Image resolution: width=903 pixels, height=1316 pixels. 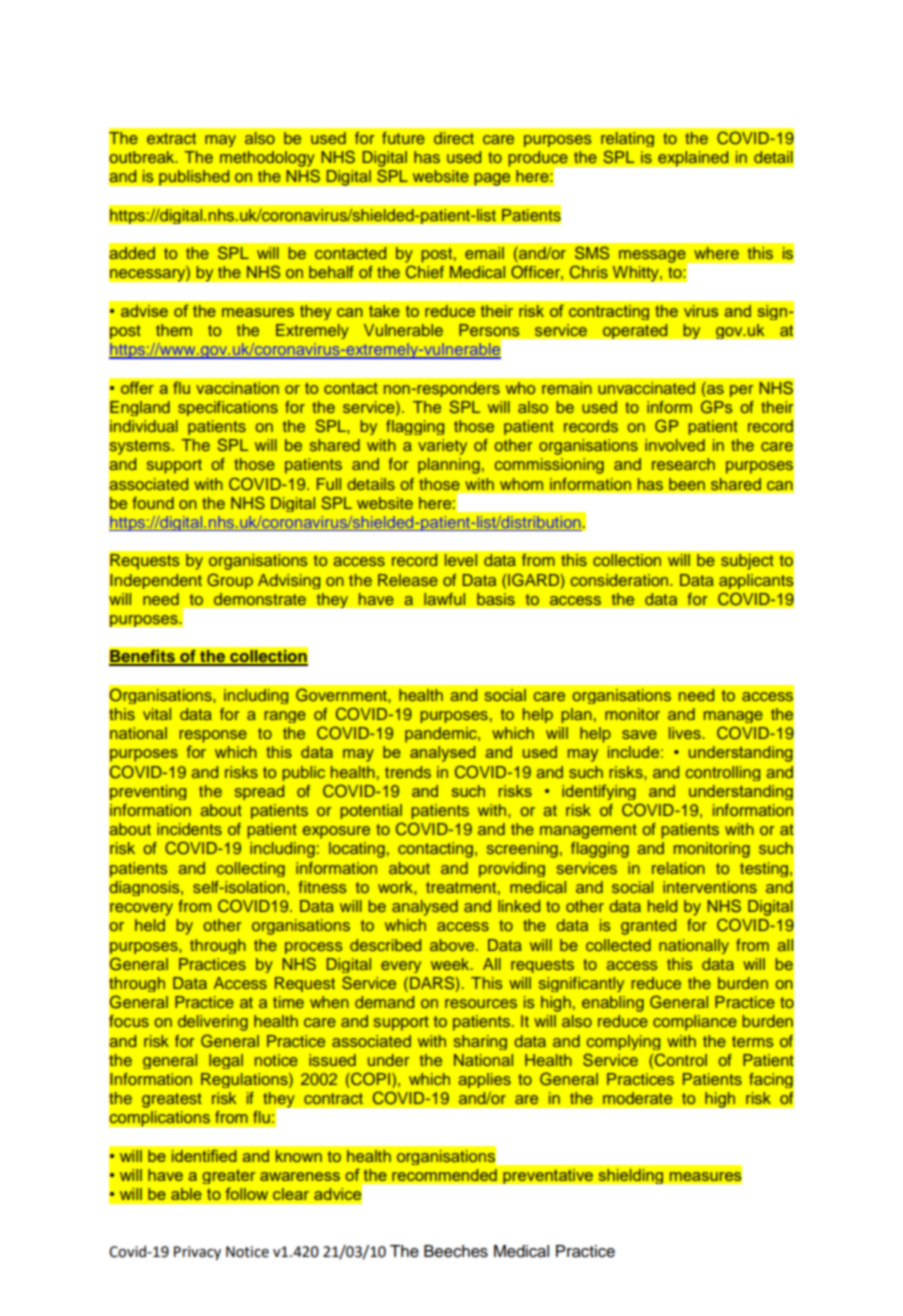 I want to click on Privacy, so click(x=197, y=1253).
